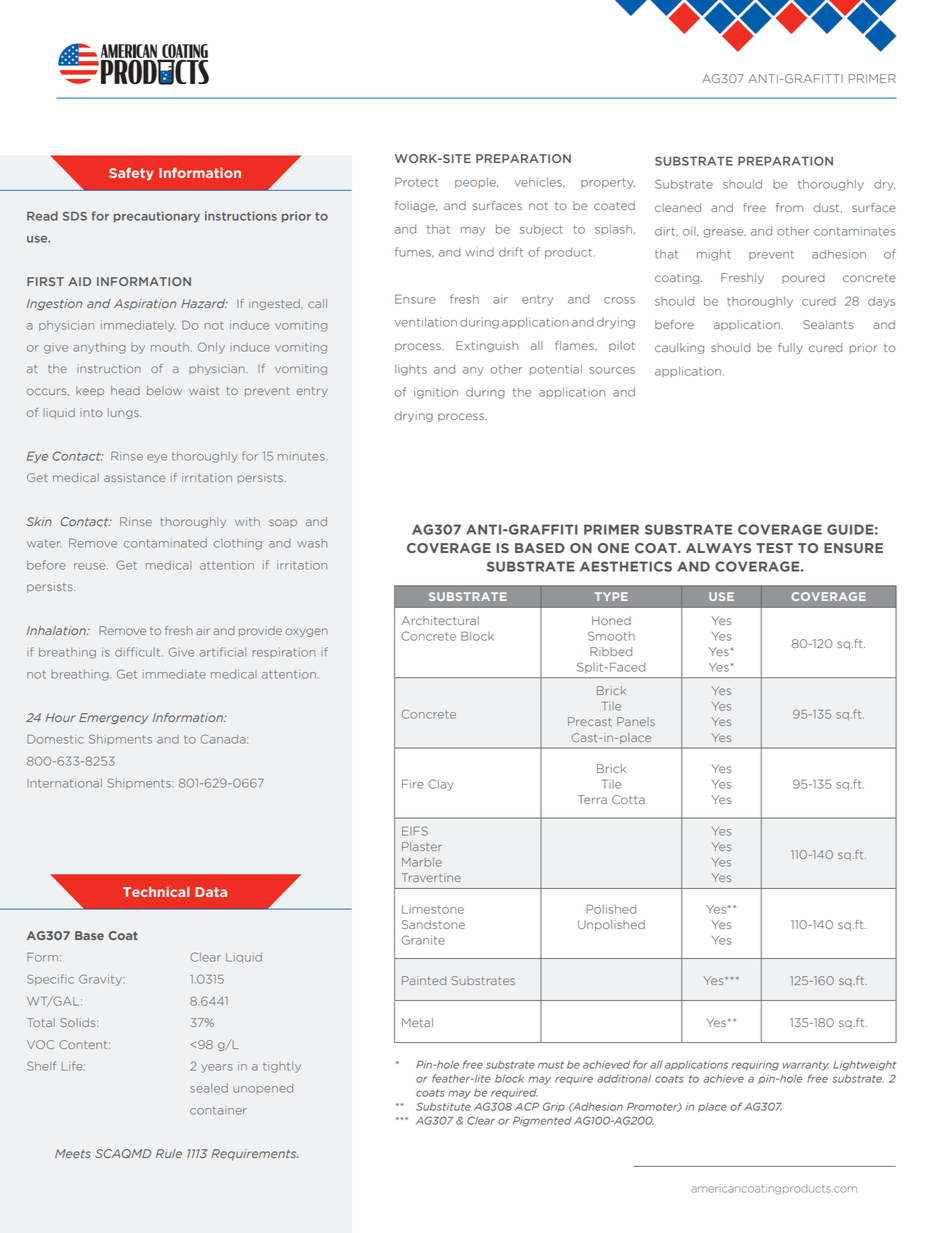 This screenshot has height=1233, width=952. What do you see at coordinates (157, 217) in the screenshot?
I see `precautionary` at bounding box center [157, 217].
